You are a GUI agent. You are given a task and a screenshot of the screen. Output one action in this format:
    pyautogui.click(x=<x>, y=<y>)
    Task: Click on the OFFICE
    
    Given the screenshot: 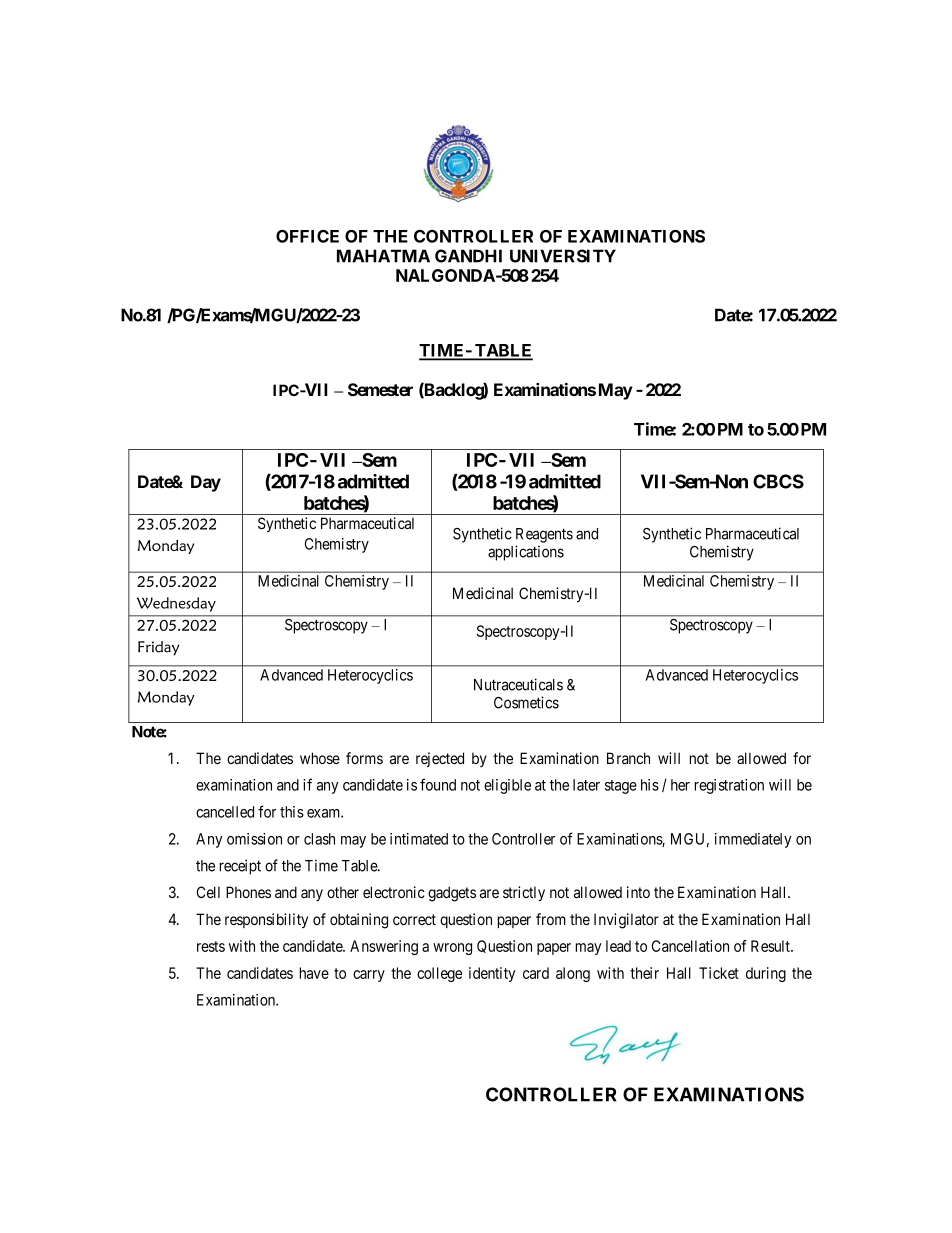 What is the action you would take?
    pyautogui.click(x=307, y=236)
